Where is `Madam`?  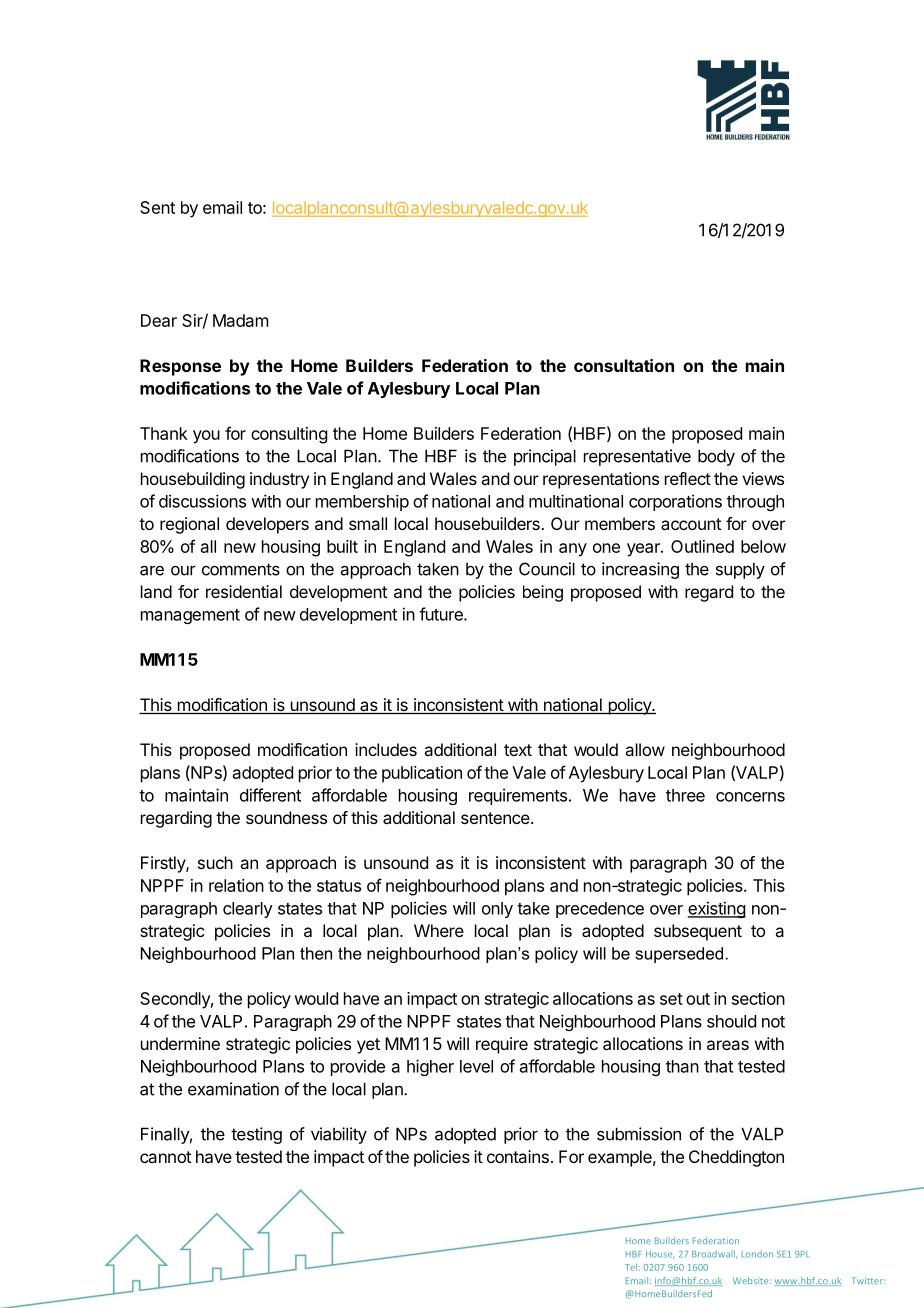
Madam is located at coordinates (240, 320).
